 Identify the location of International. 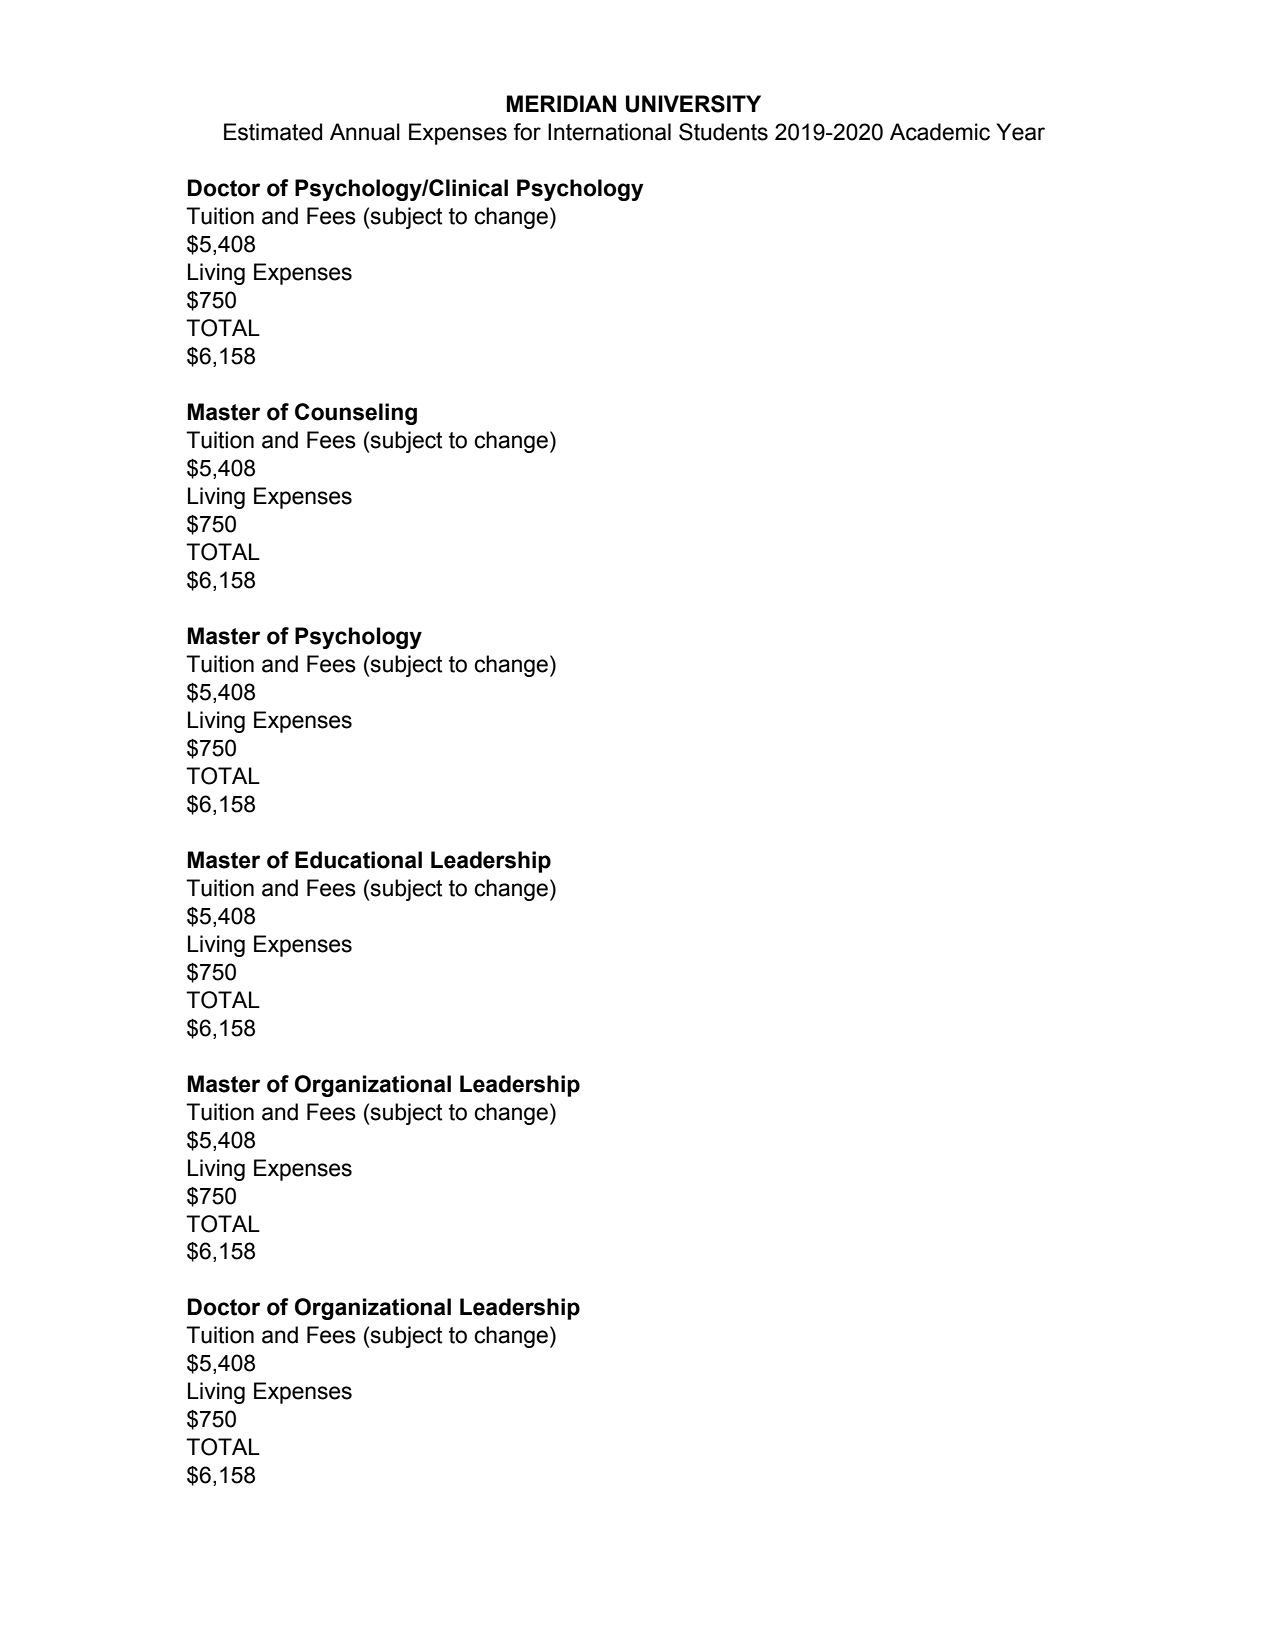
(609, 132).
